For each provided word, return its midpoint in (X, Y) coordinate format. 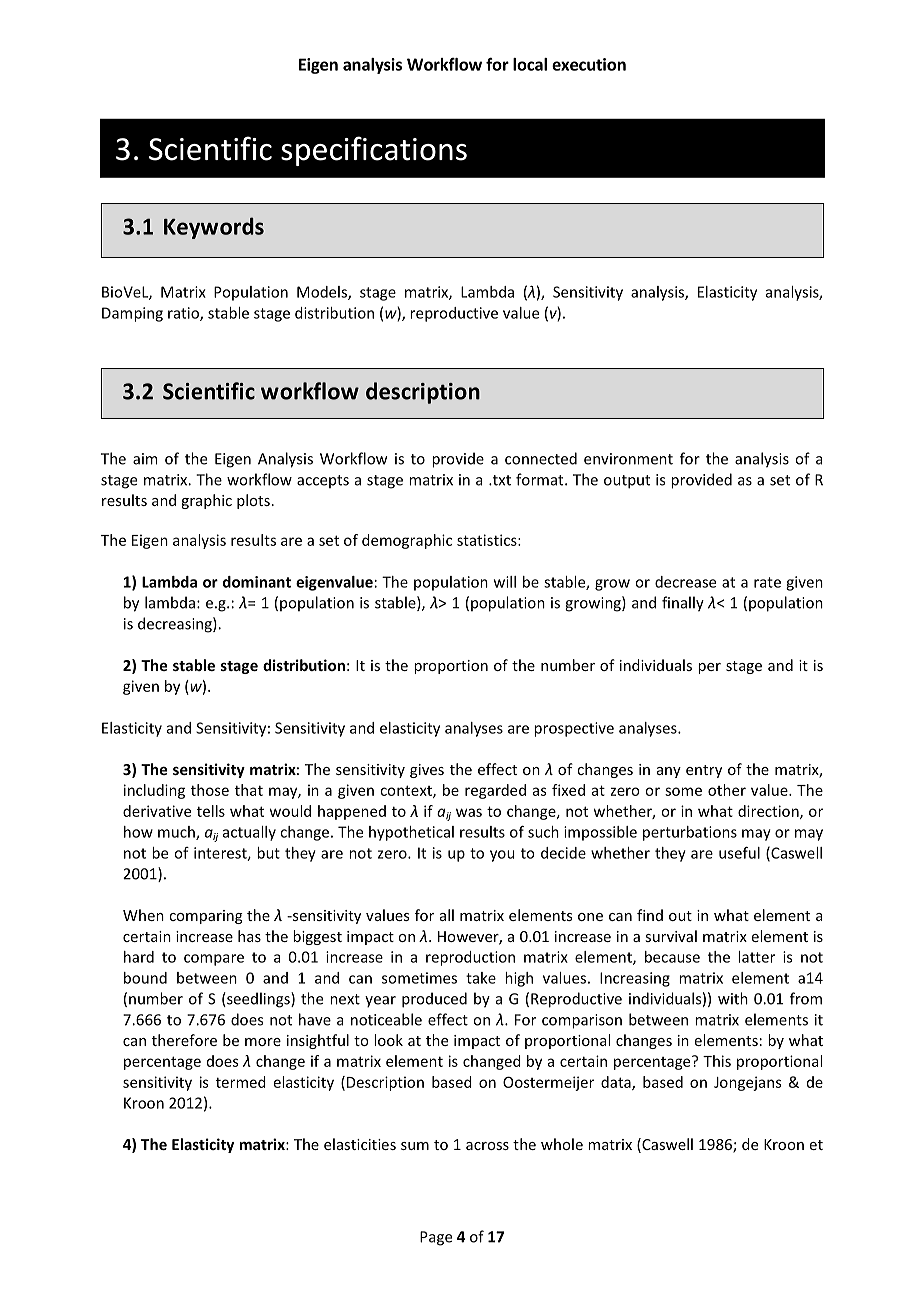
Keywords (214, 228)
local (530, 64)
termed (241, 1082)
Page (436, 1238)
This (717, 1061)
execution (589, 64)
